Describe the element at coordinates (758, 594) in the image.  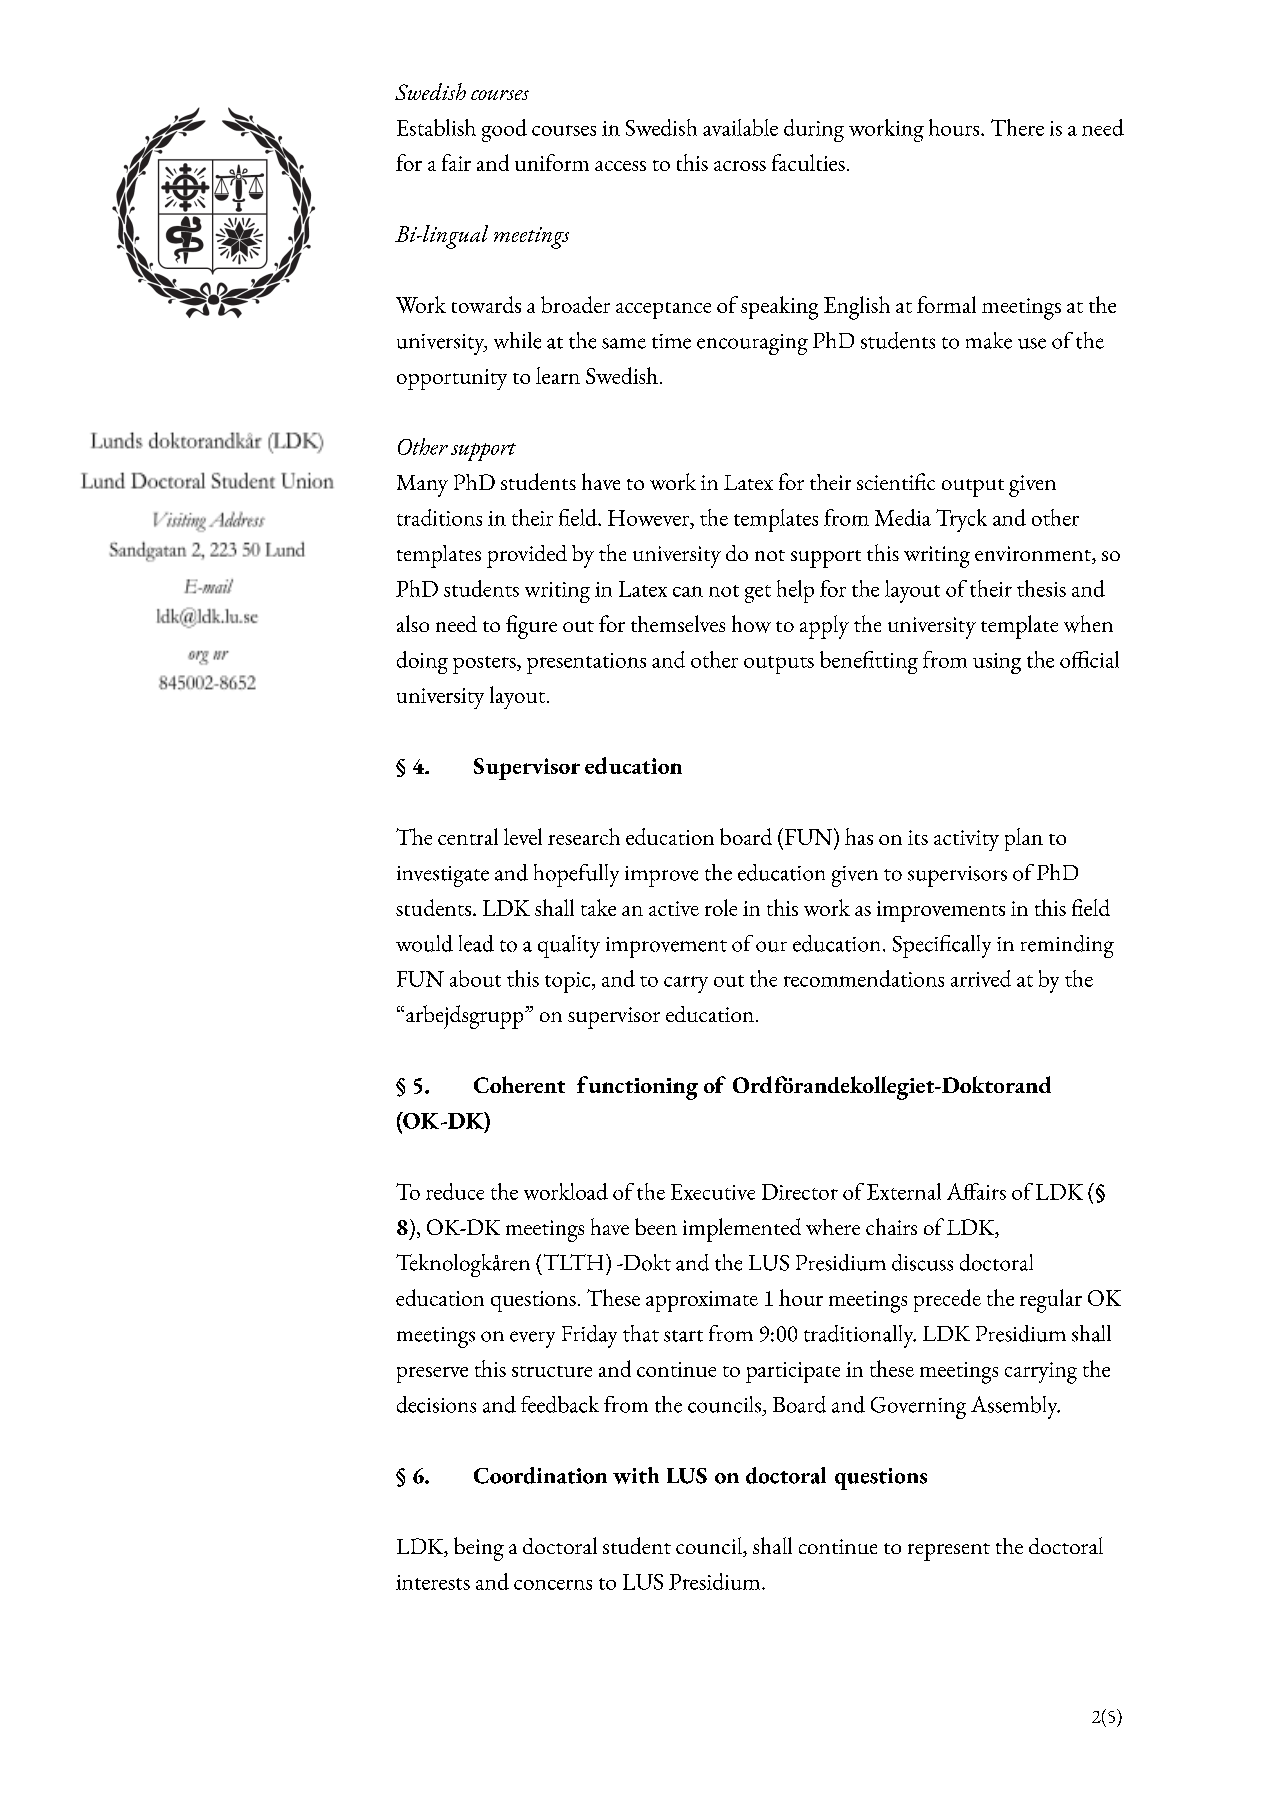
I see `get` at that location.
